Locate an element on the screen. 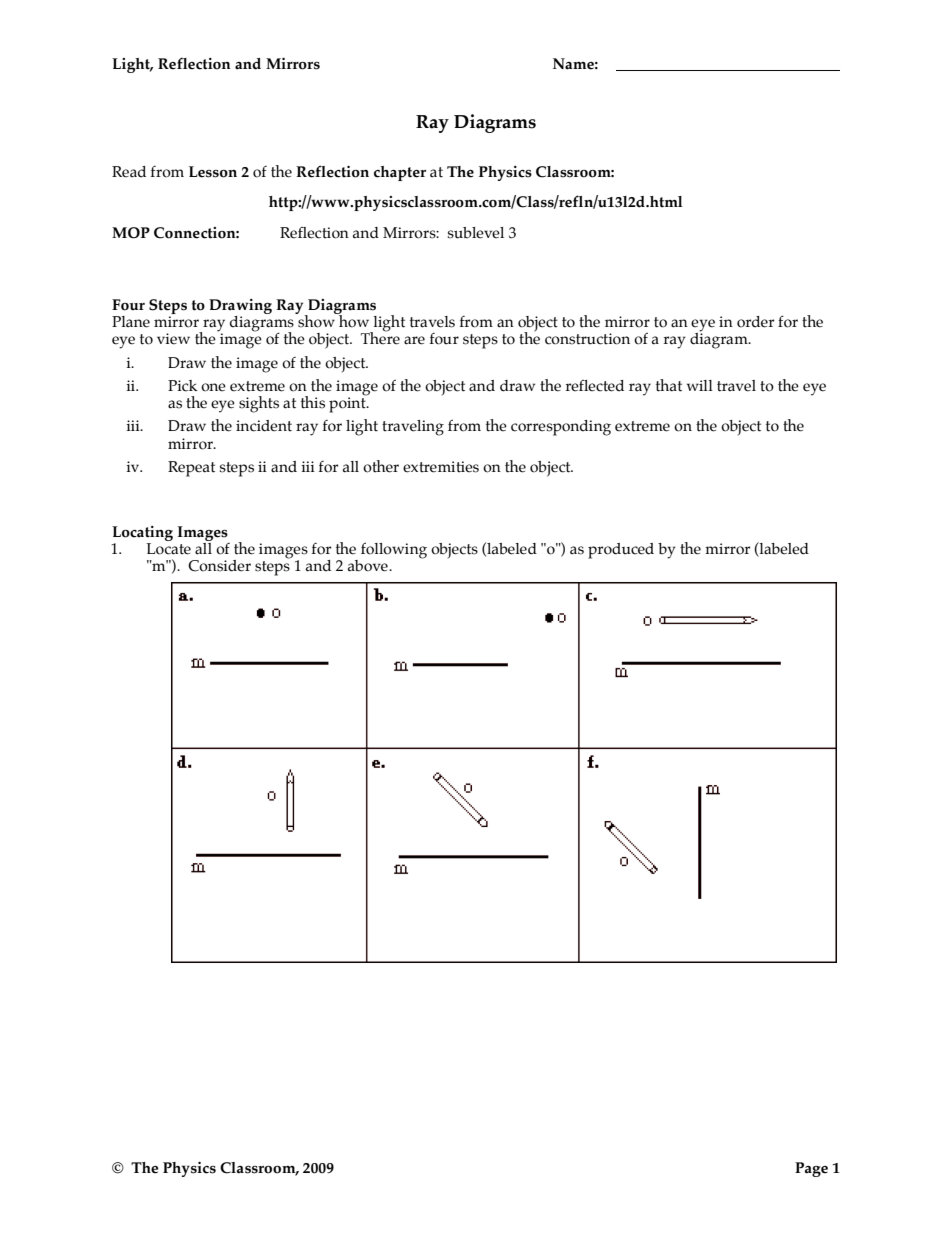 The image size is (952, 1233). Lesson is located at coordinates (213, 172).
